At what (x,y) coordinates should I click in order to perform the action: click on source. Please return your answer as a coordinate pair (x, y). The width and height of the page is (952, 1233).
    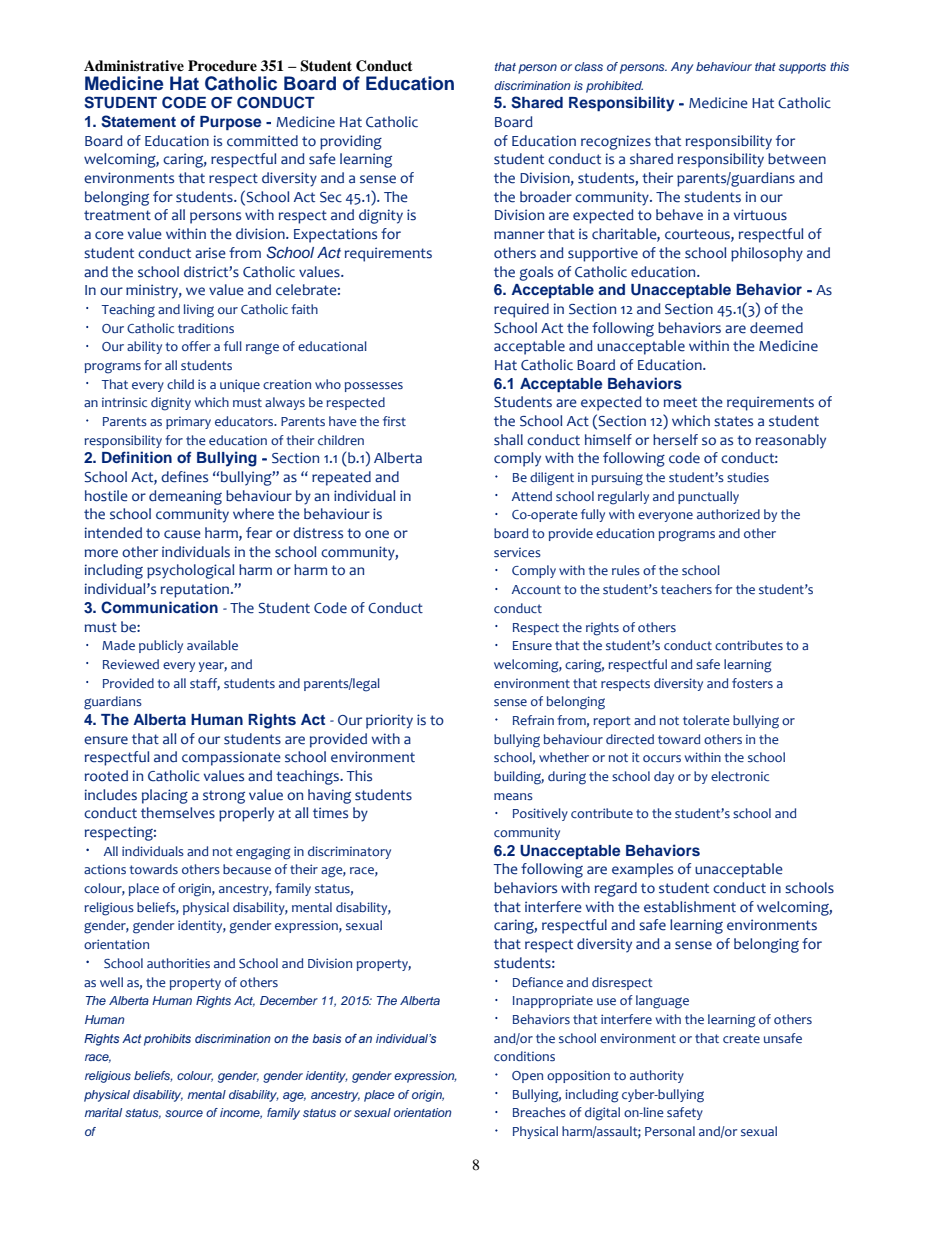
    Looking at the image, I should click on (184, 1113).
